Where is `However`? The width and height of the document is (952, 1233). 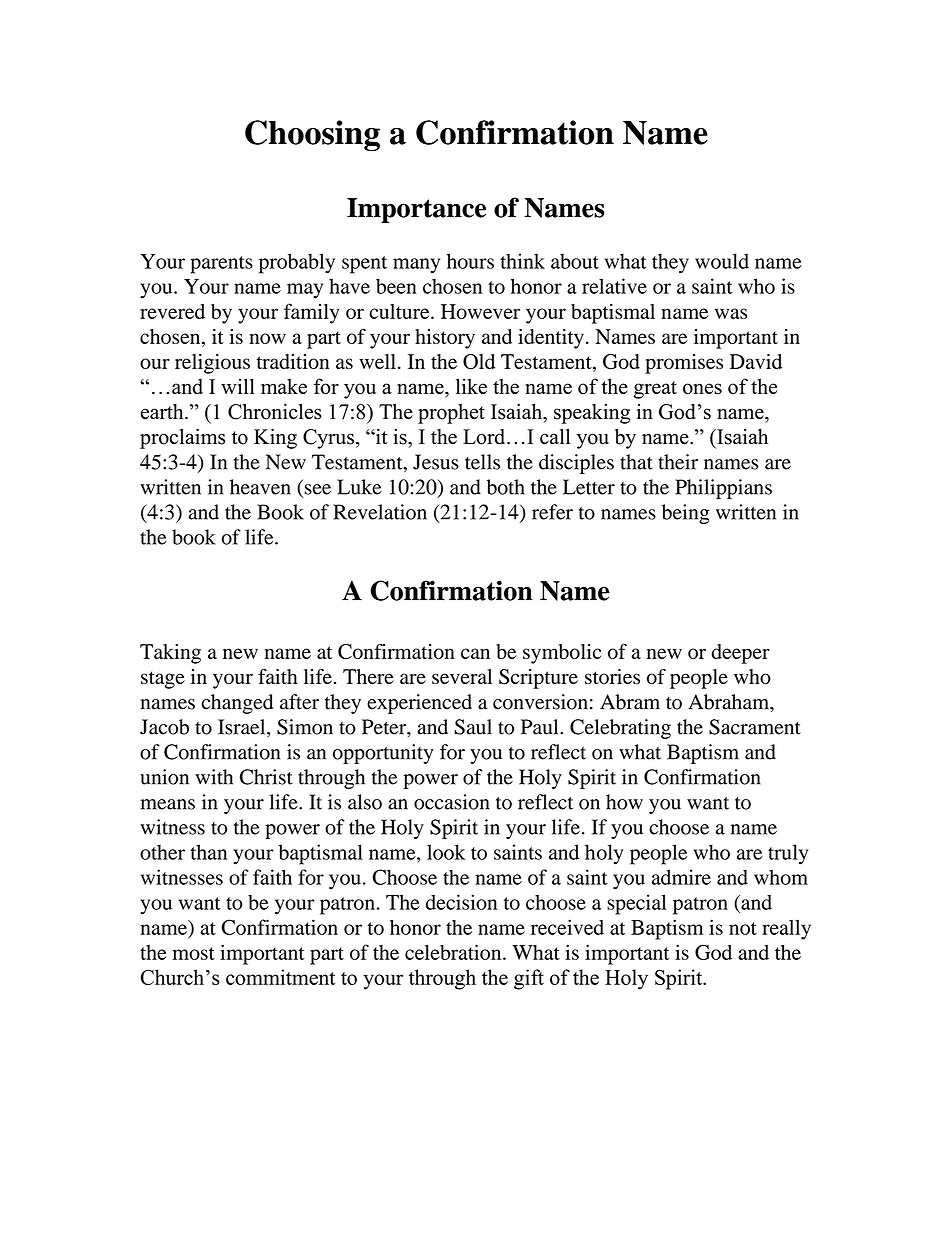 However is located at coordinates (480, 311).
